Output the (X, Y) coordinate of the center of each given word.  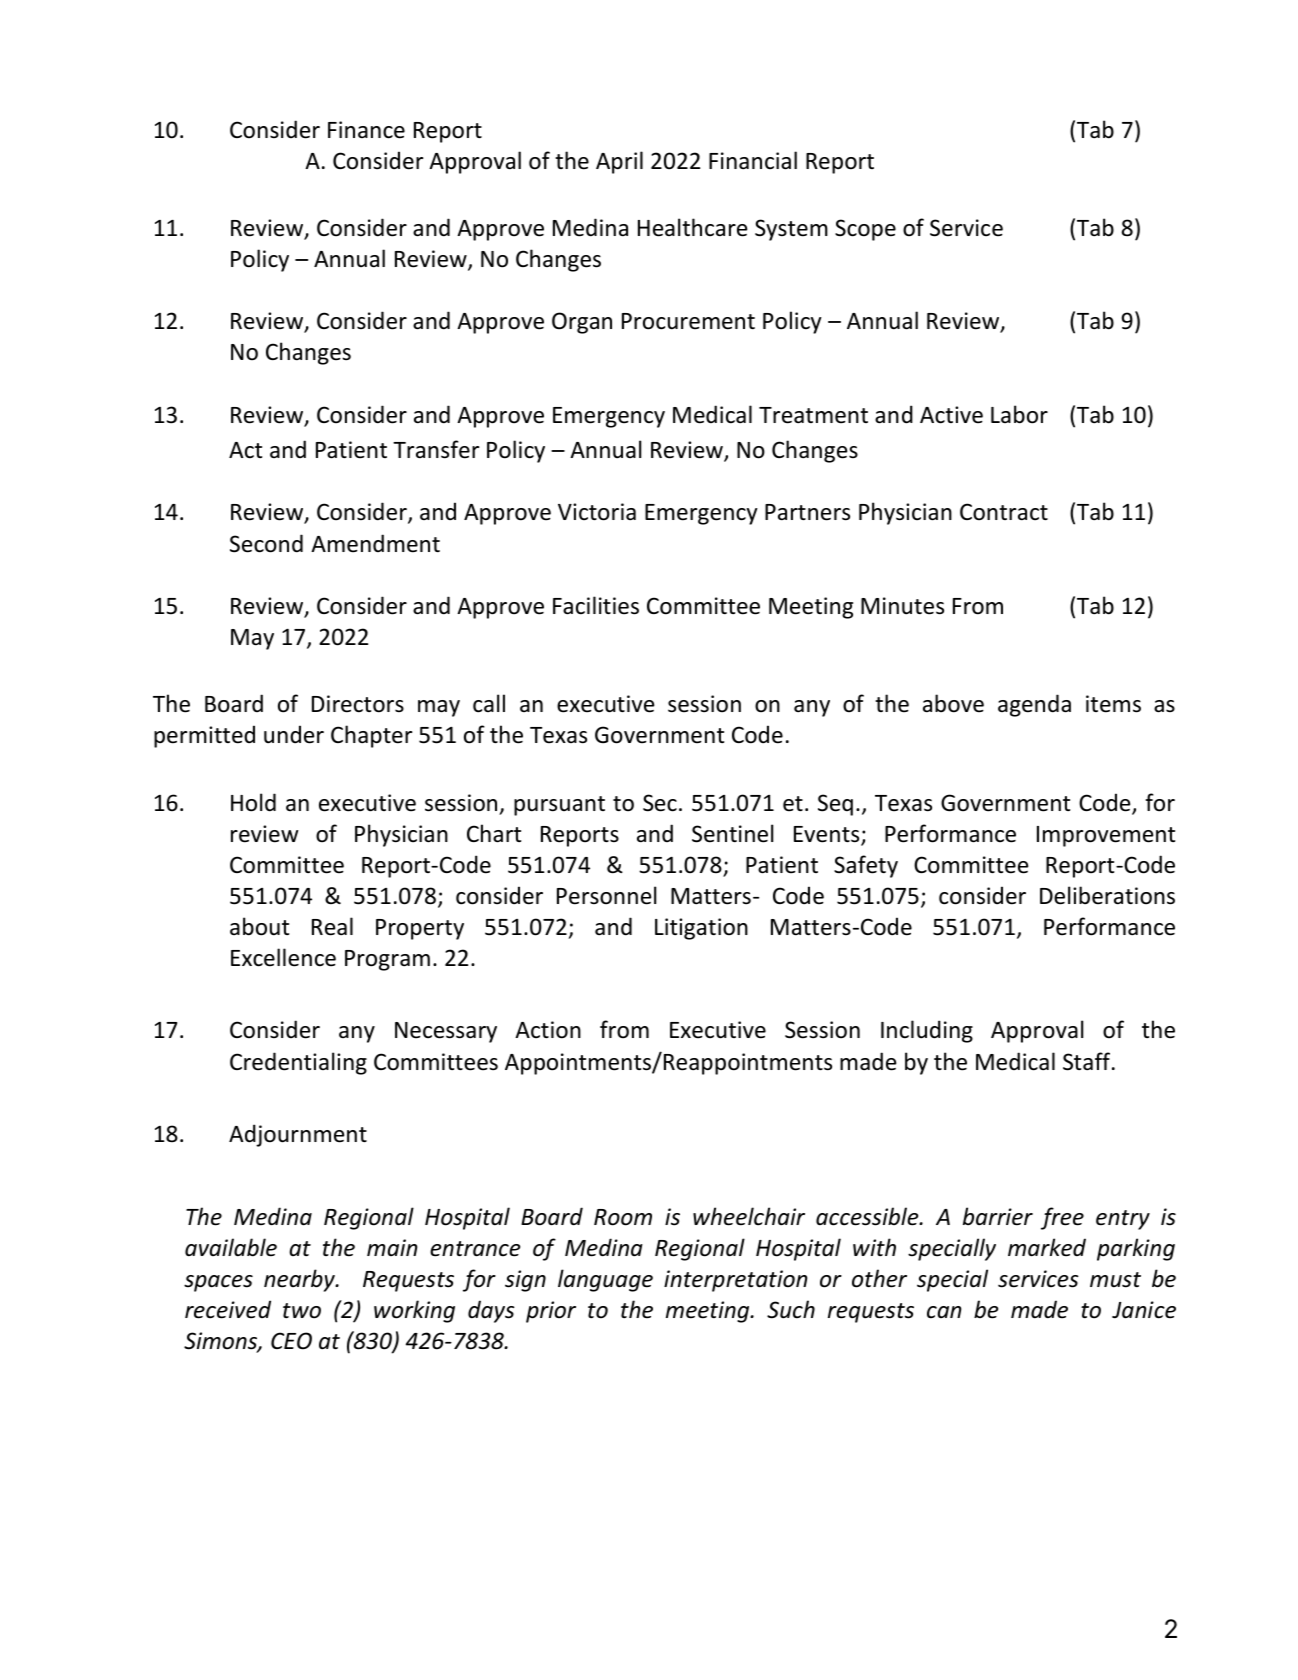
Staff (1088, 1061)
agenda (1034, 705)
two (302, 1311)
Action (548, 1030)
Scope (865, 230)
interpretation (736, 1281)
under (294, 734)
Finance (366, 130)
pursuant (559, 806)
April (619, 162)
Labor (1019, 414)
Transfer (436, 449)
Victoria (597, 512)
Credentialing (298, 1063)
